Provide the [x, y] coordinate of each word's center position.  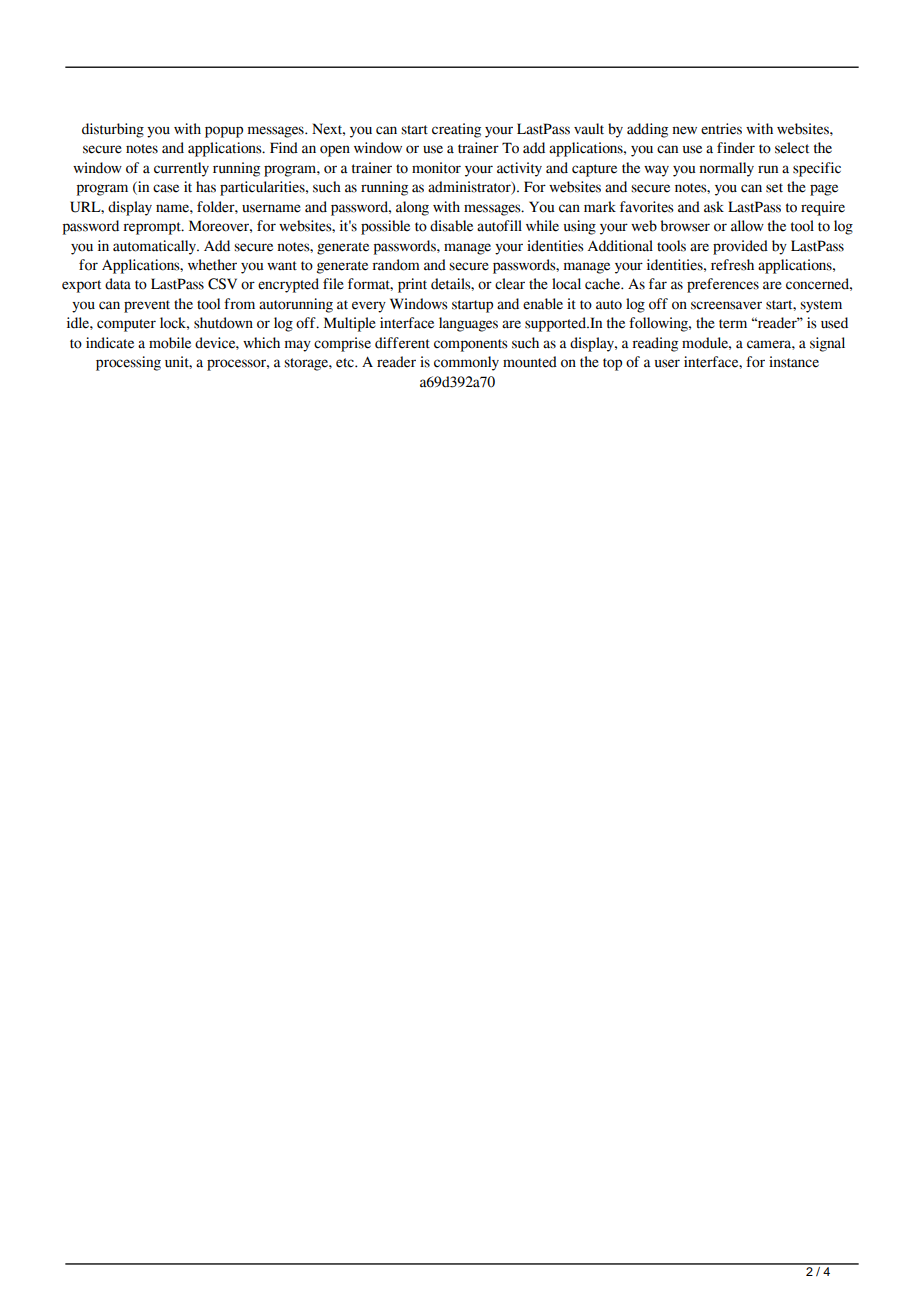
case [166, 188]
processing [128, 363]
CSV [222, 284]
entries [721, 129]
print [412, 285]
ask [714, 207]
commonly [466, 363]
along [412, 208]
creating [456, 130]
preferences [723, 285]
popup [224, 132]
